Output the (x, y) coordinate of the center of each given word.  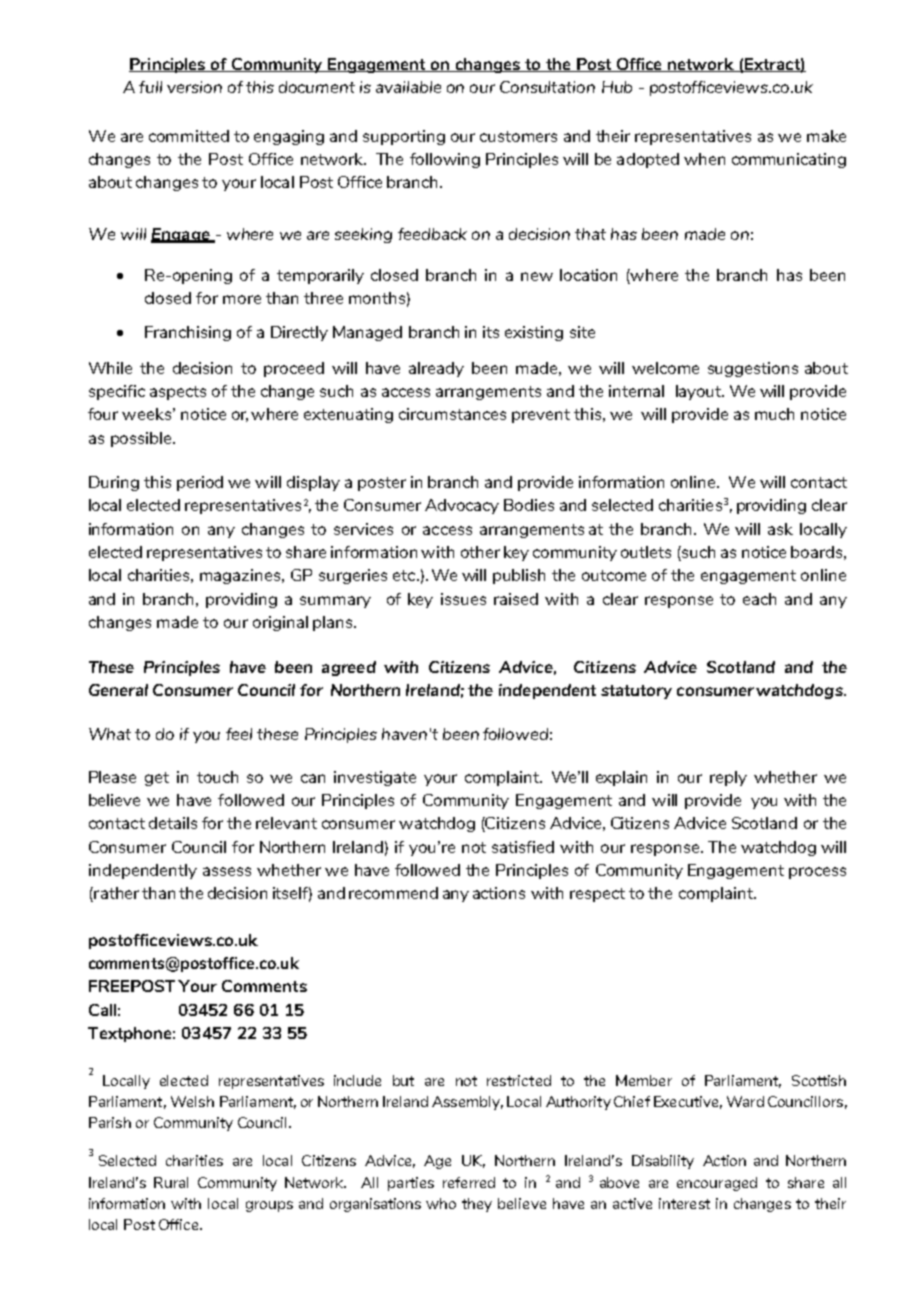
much (774, 414)
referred (469, 1182)
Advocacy (462, 506)
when (704, 159)
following (445, 160)
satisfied (523, 847)
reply (728, 778)
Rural (171, 1182)
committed (189, 136)
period (200, 483)
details (173, 823)
